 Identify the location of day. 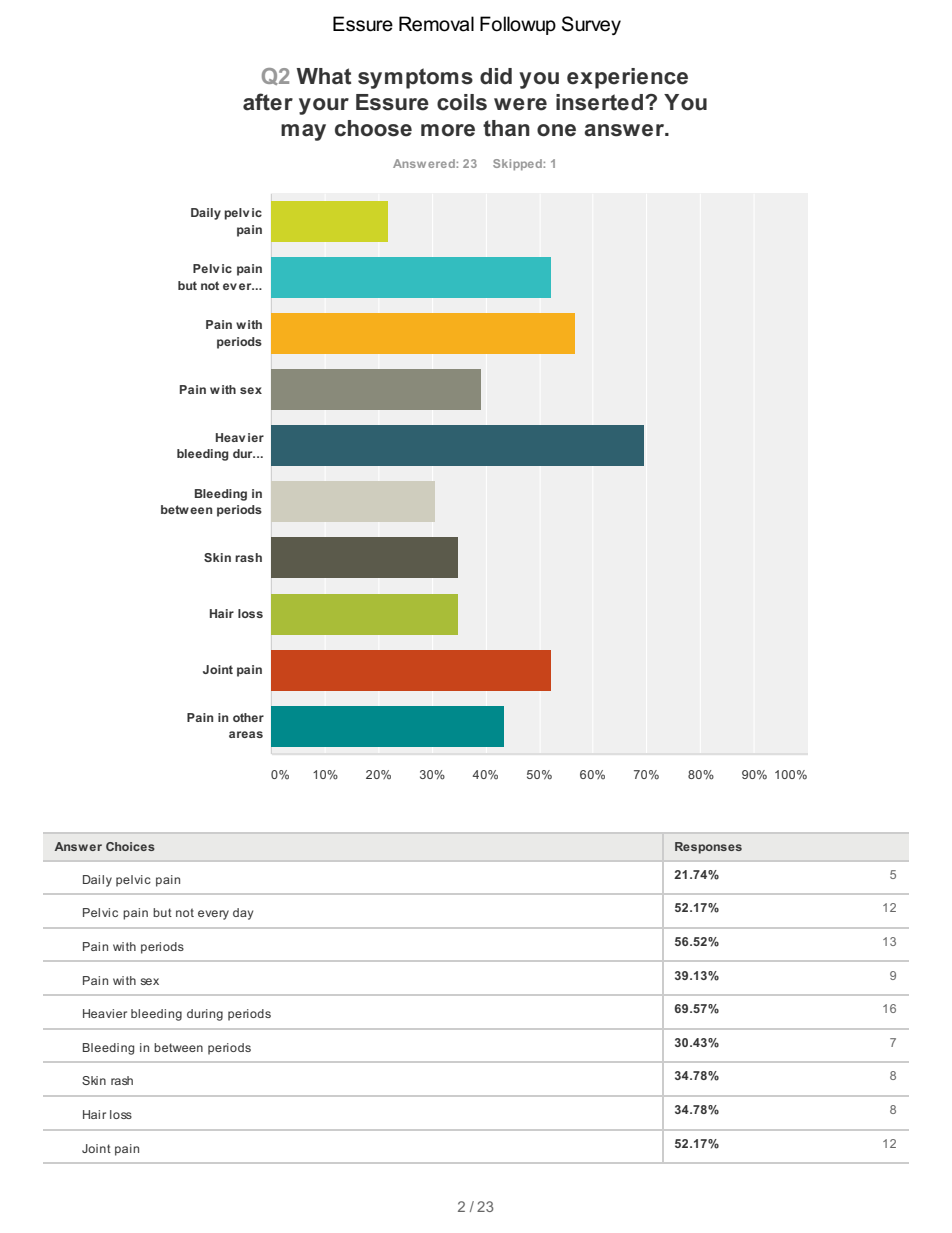
(243, 914).
